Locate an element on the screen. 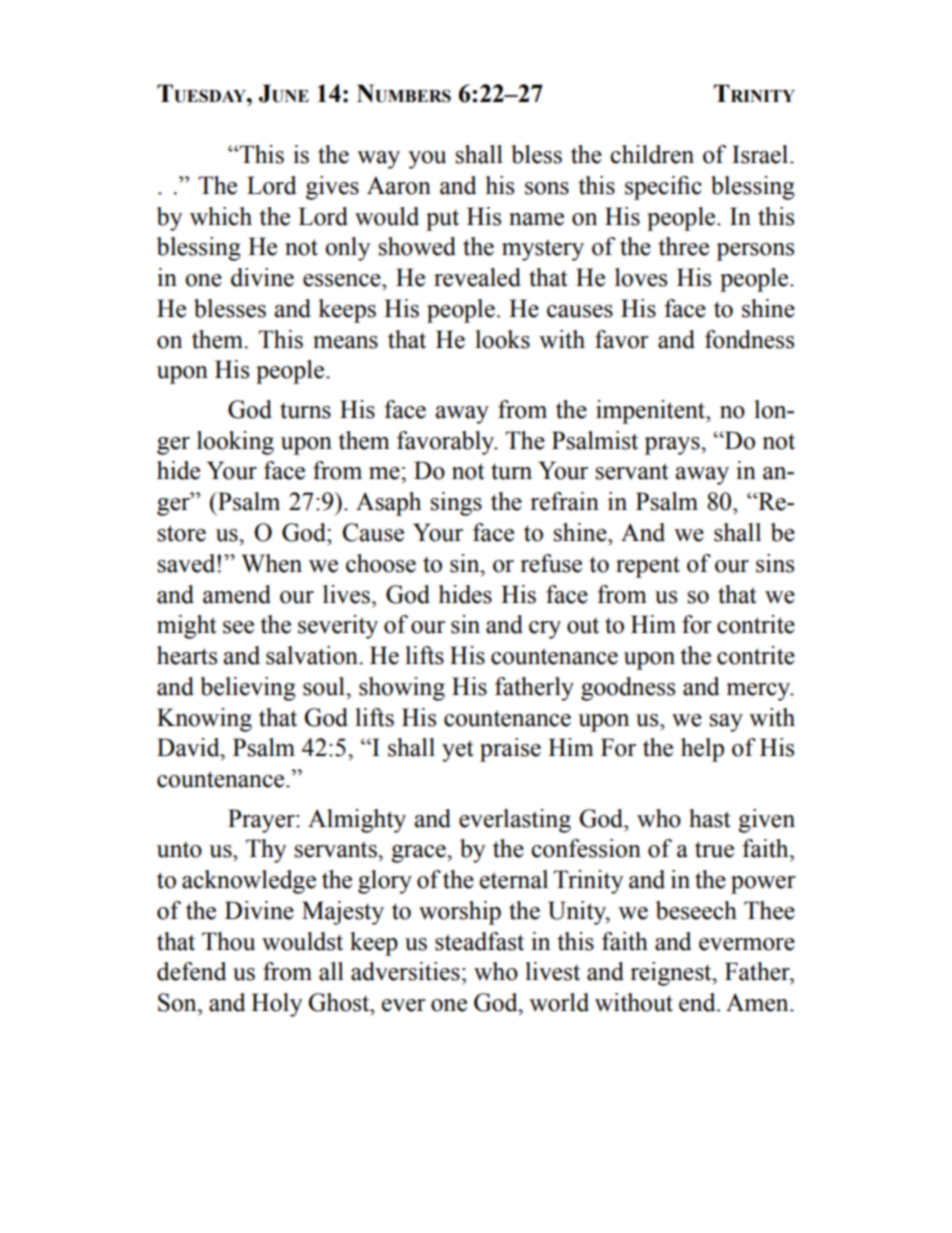  children is located at coordinates (652, 154).
